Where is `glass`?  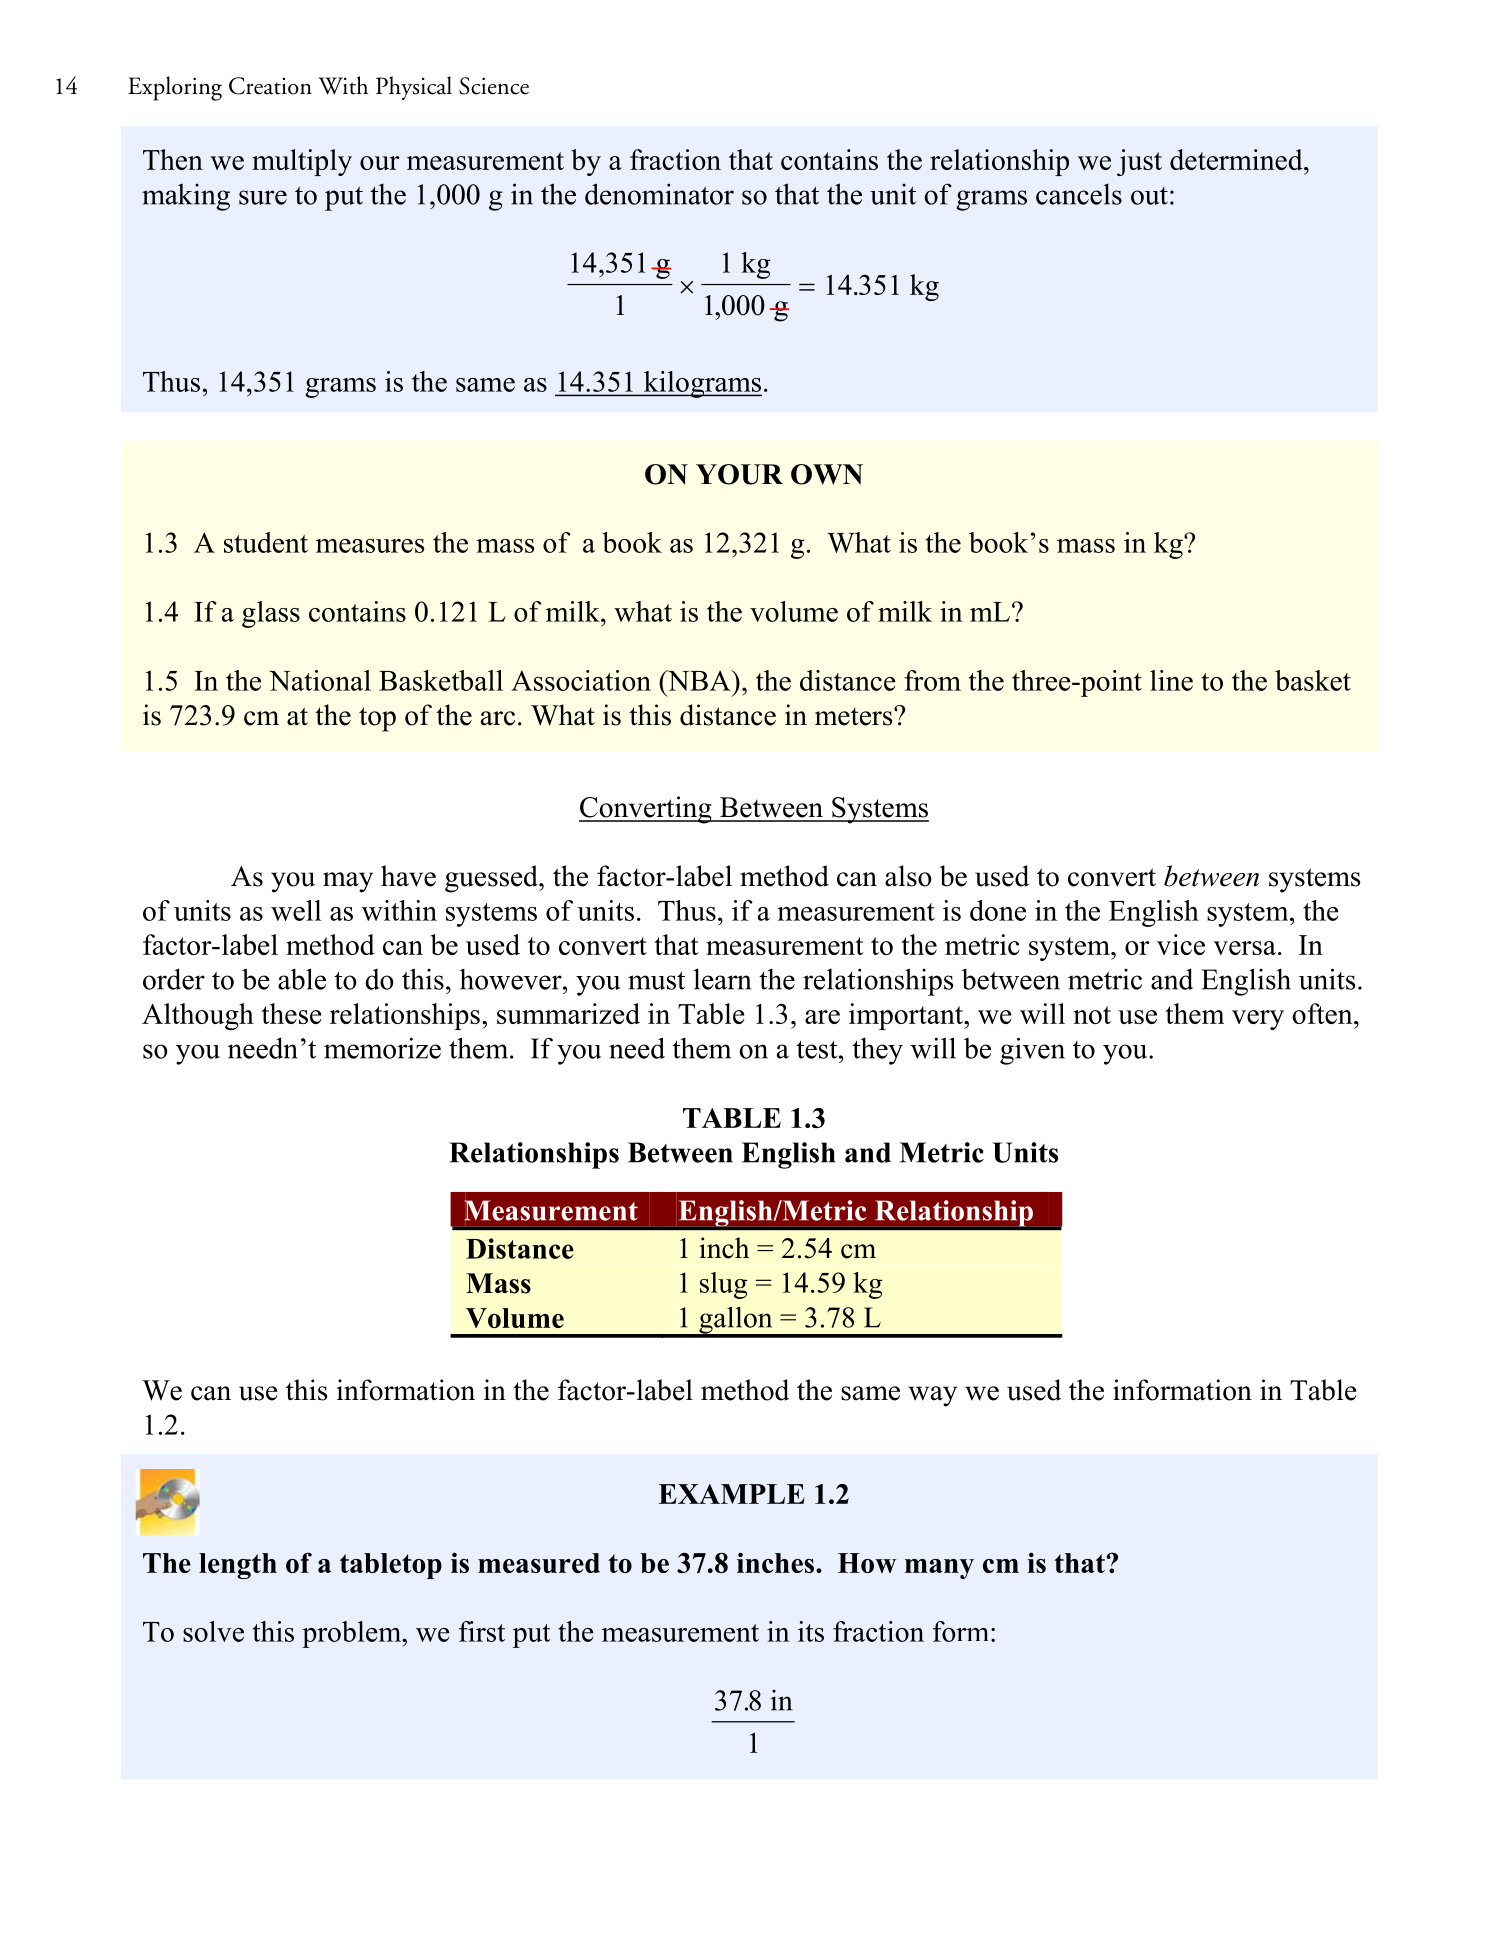 glass is located at coordinates (271, 614).
